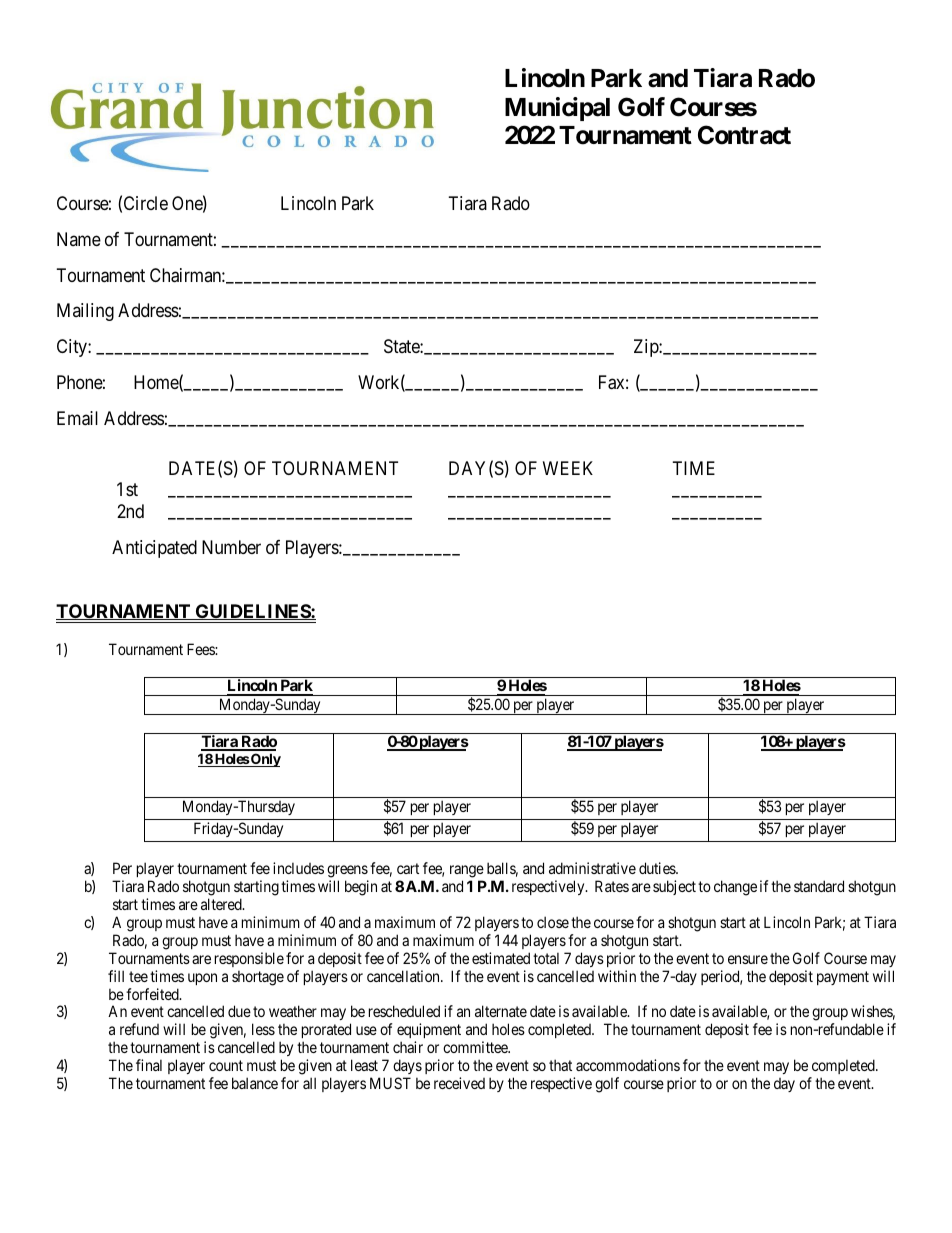  Describe the element at coordinates (85, 312) in the image. I see `Mailing` at that location.
